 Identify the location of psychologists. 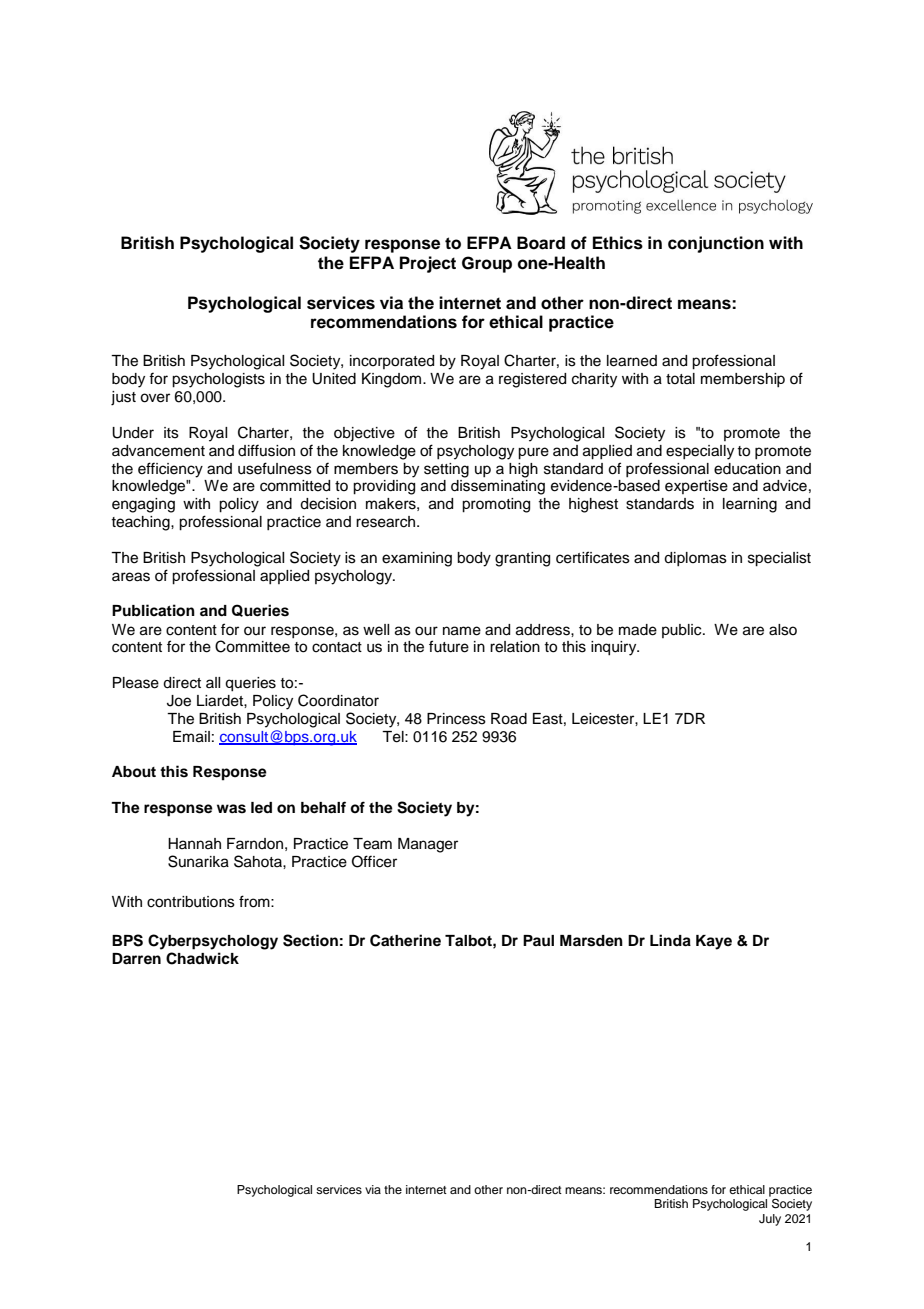
(218, 380).
